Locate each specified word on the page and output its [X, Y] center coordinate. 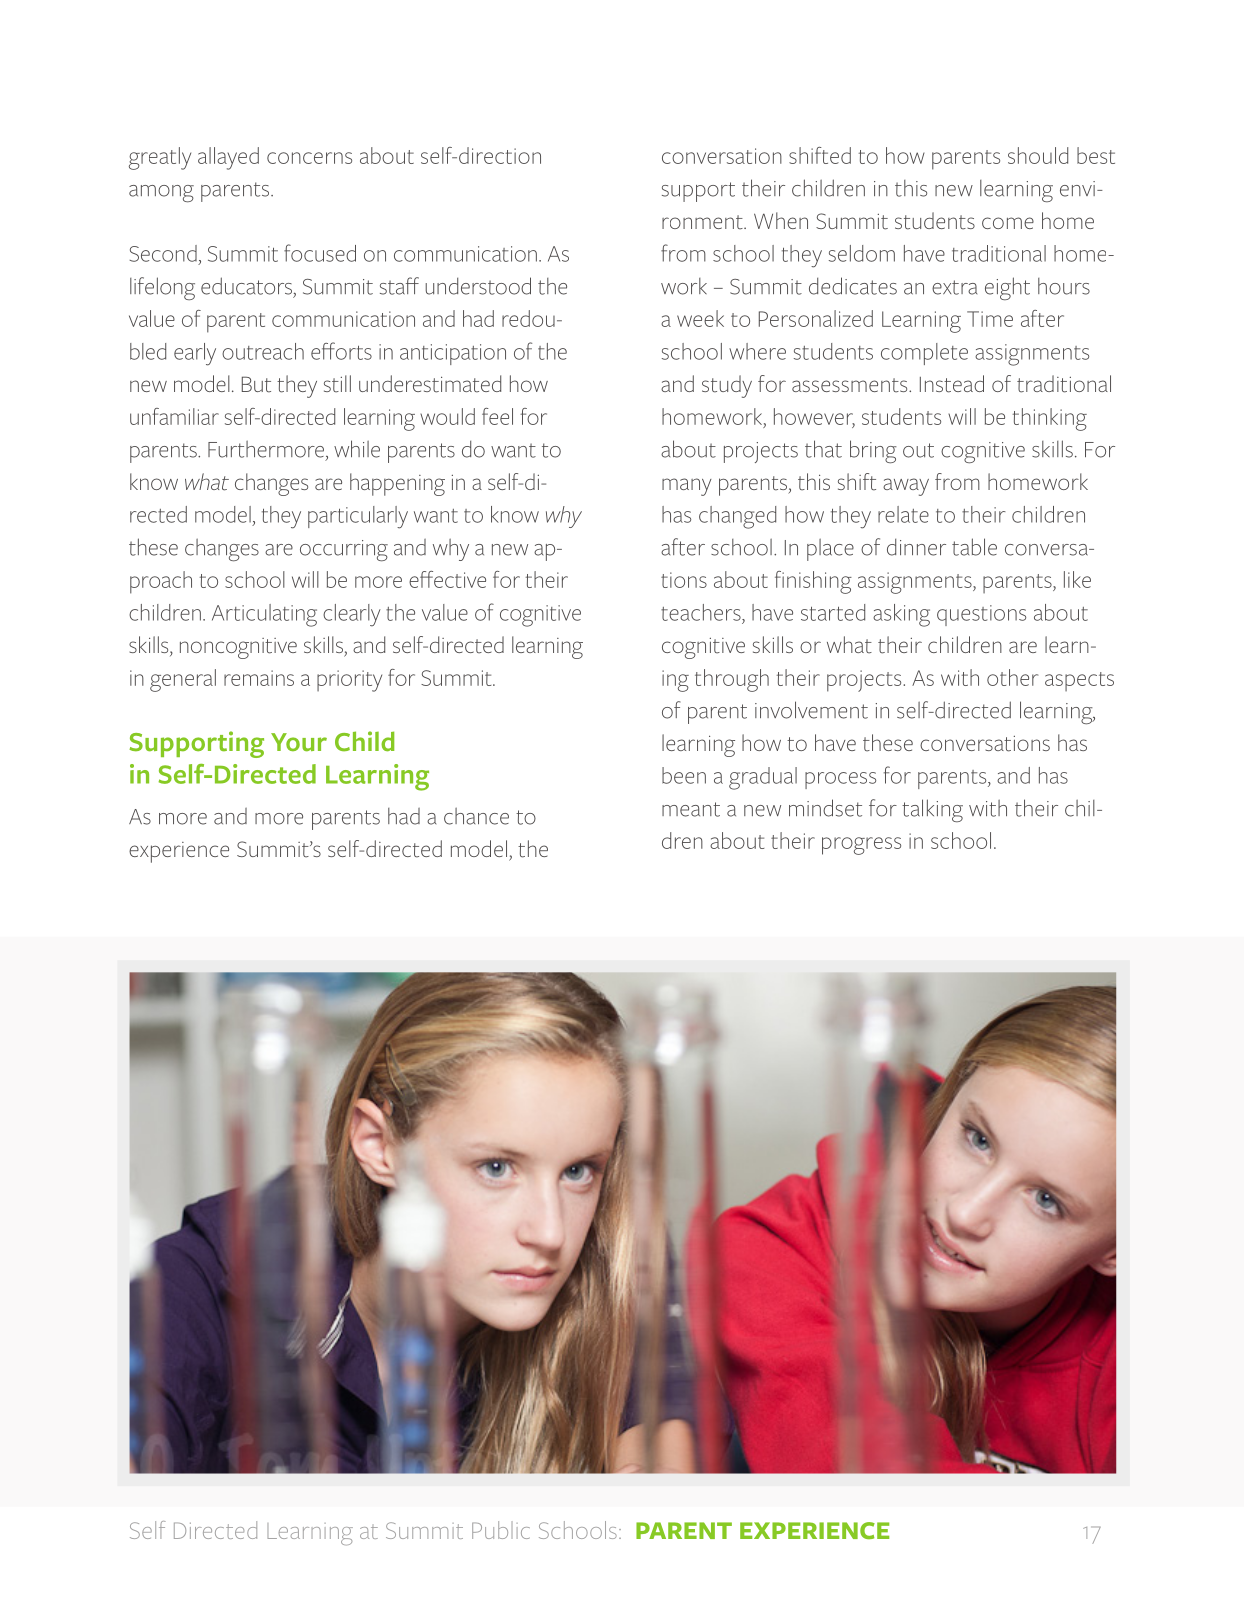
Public [501, 1530]
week [700, 318]
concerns [309, 158]
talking [932, 810]
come [1008, 223]
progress [861, 846]
